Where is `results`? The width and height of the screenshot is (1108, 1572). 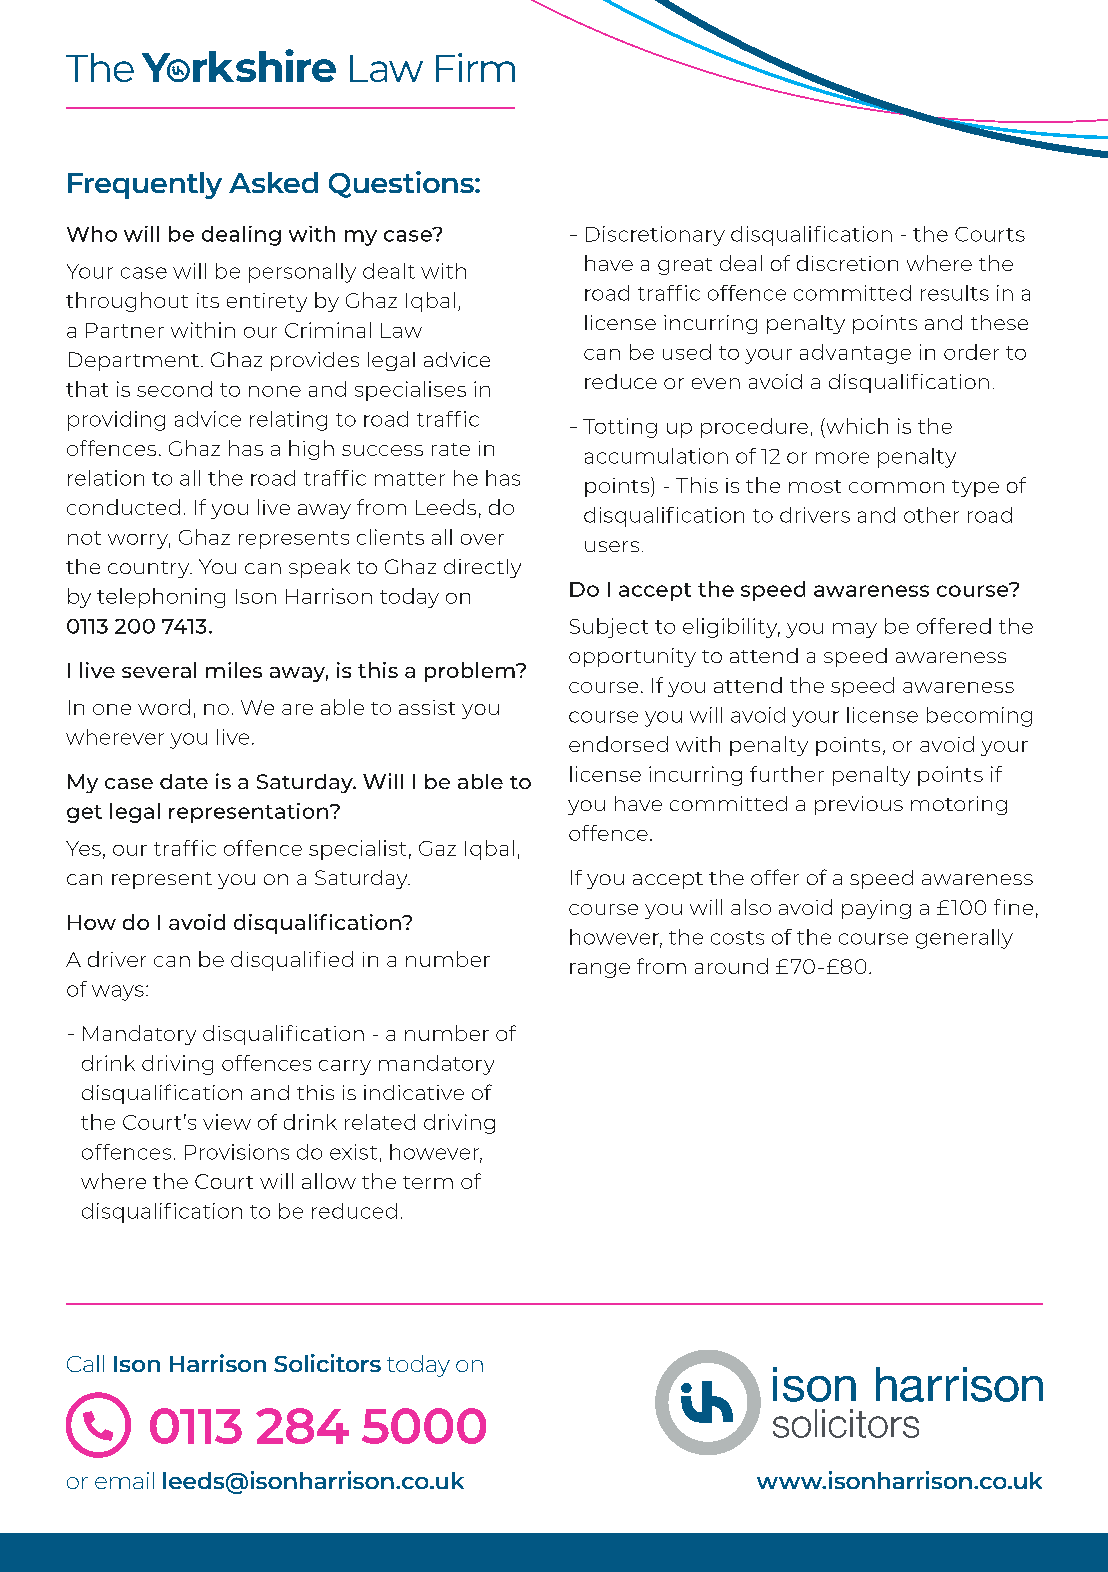
results is located at coordinates (955, 293).
